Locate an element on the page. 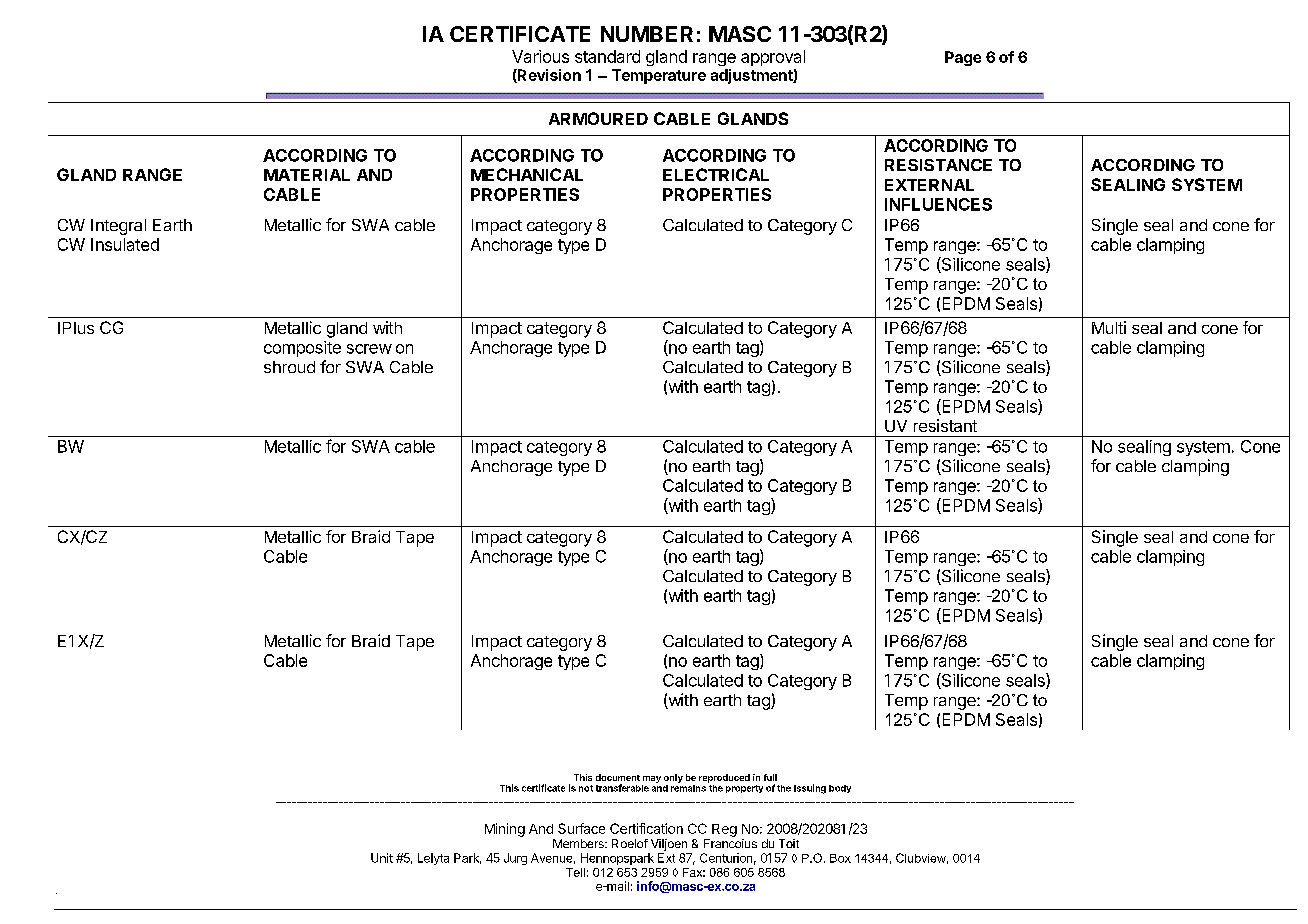  shroud is located at coordinates (289, 367).
